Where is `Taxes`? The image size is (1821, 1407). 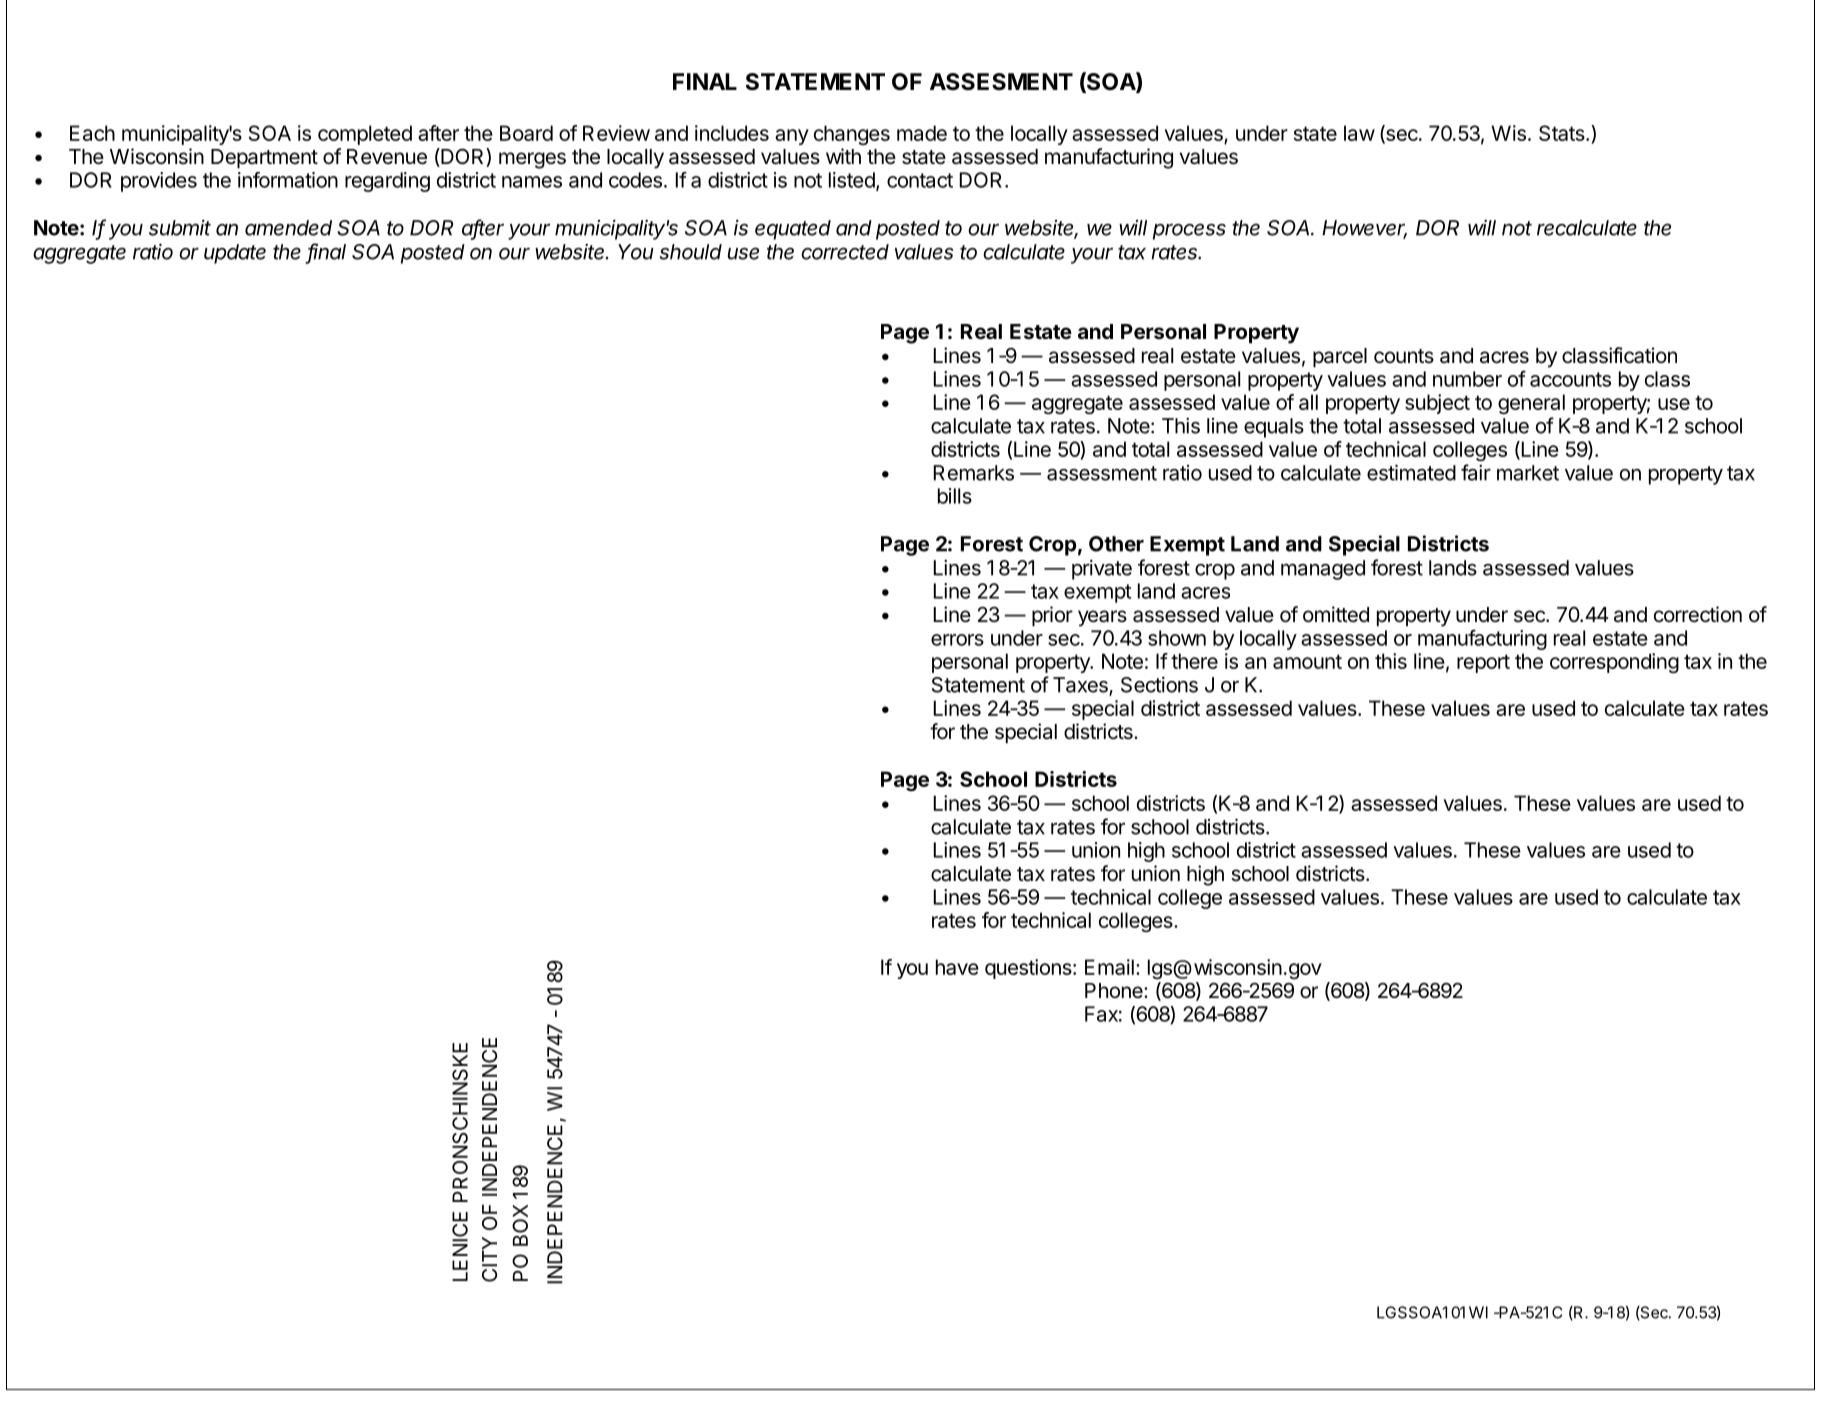 Taxes is located at coordinates (1081, 686).
